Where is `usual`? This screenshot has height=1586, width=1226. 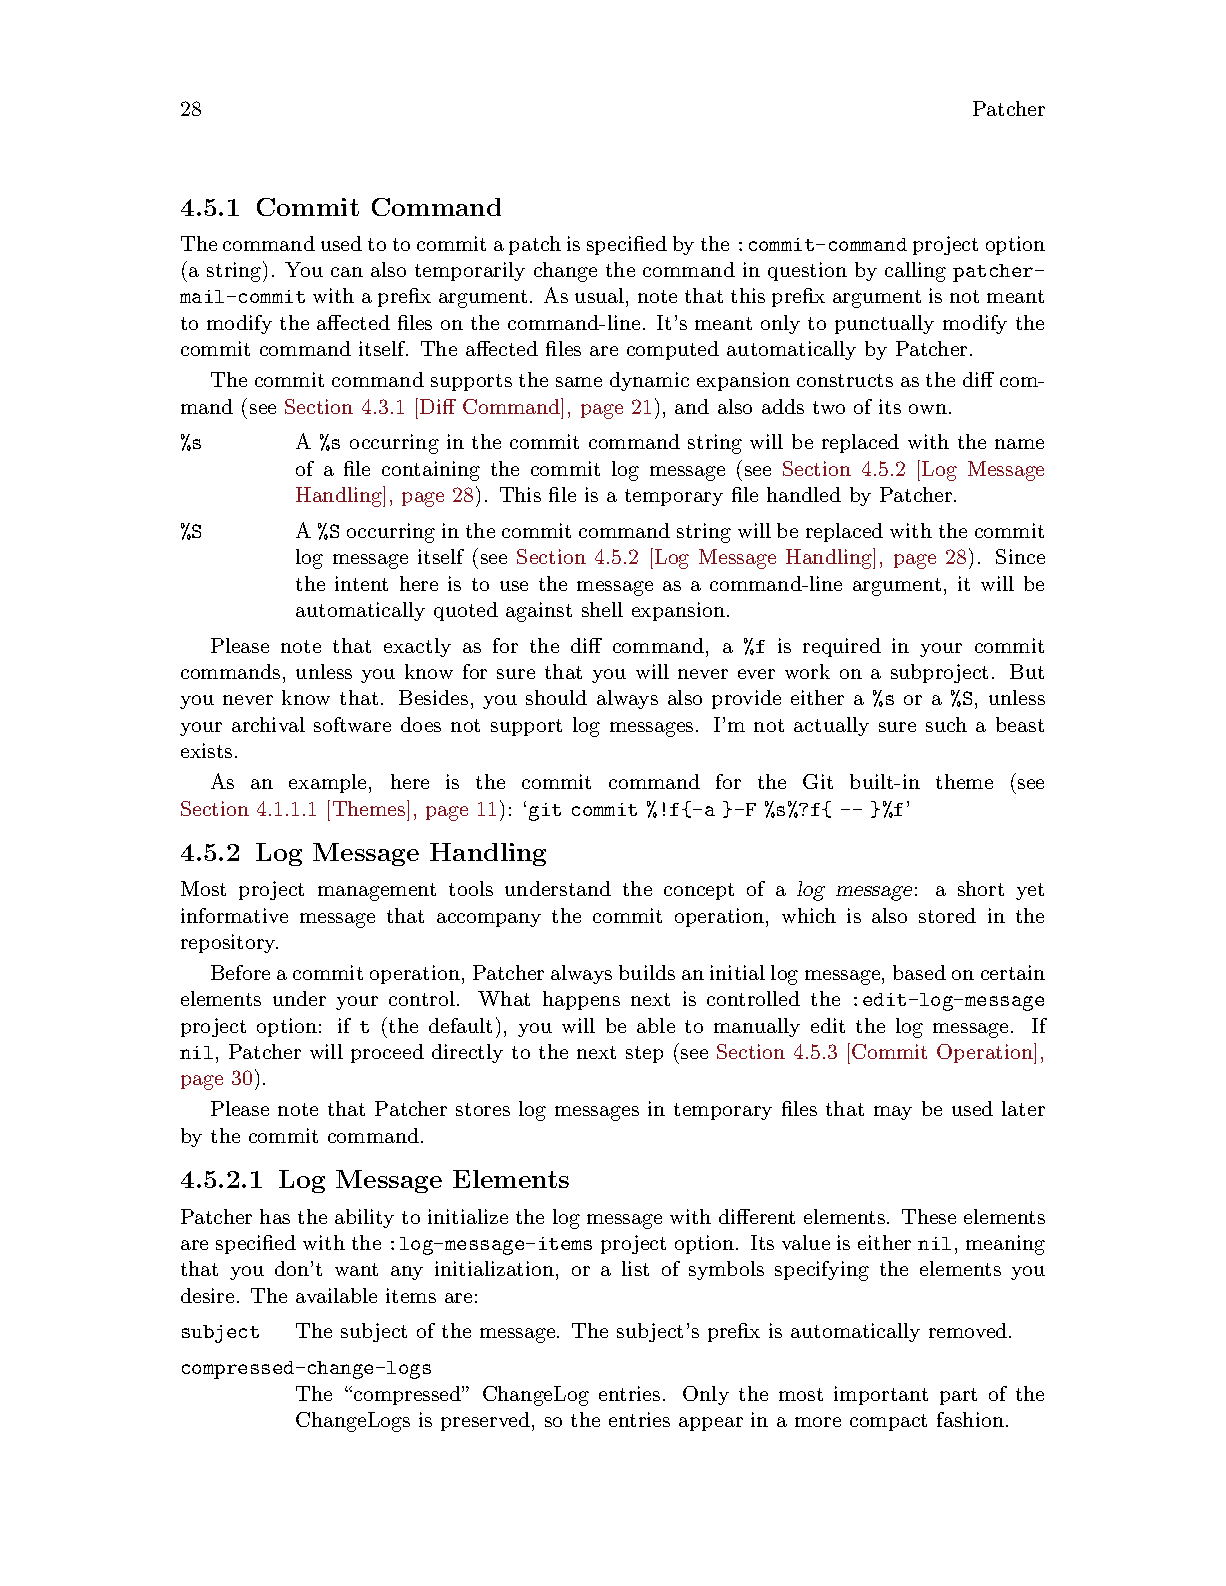 usual is located at coordinates (601, 297).
